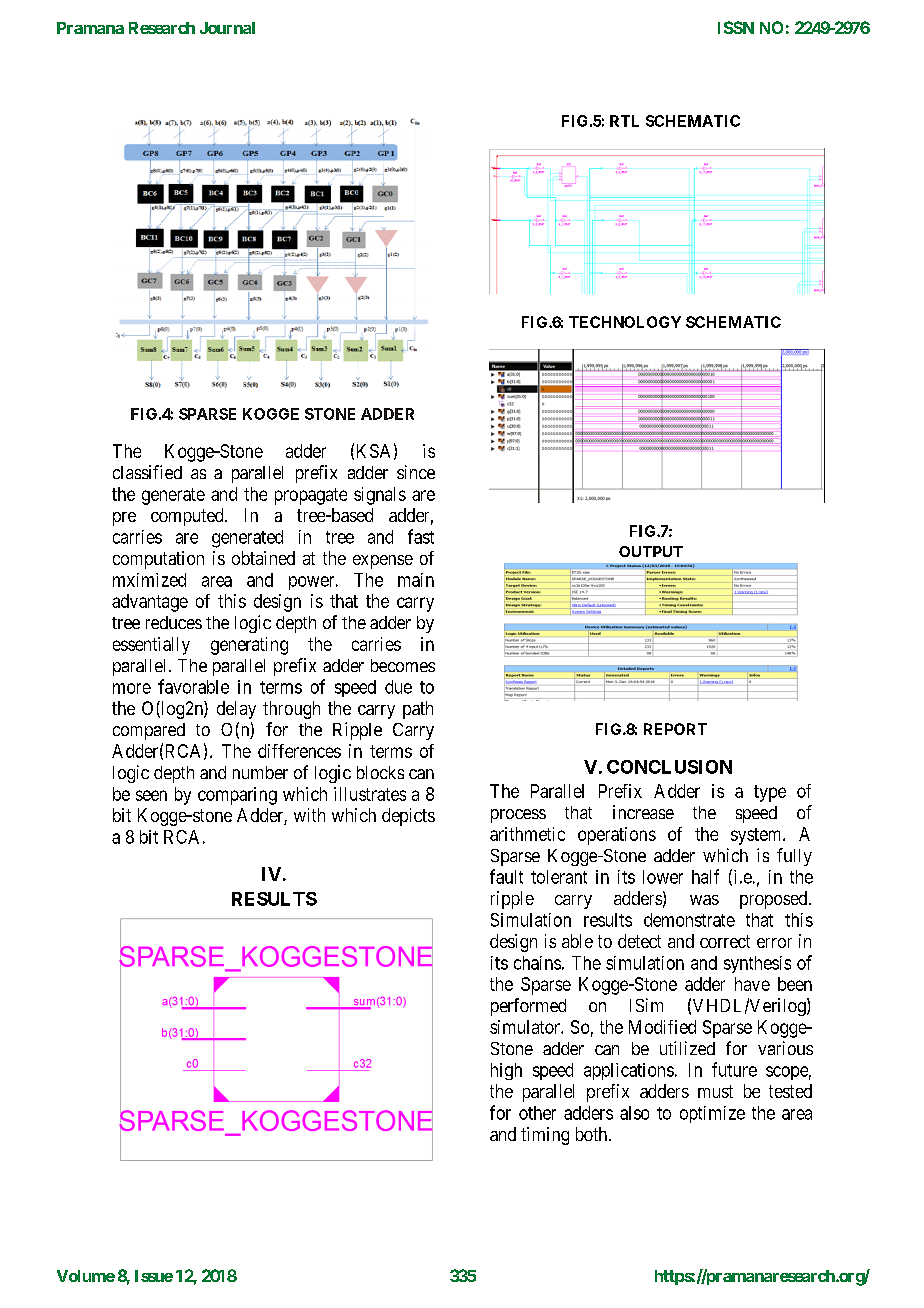  I want to click on computation, so click(158, 560).
